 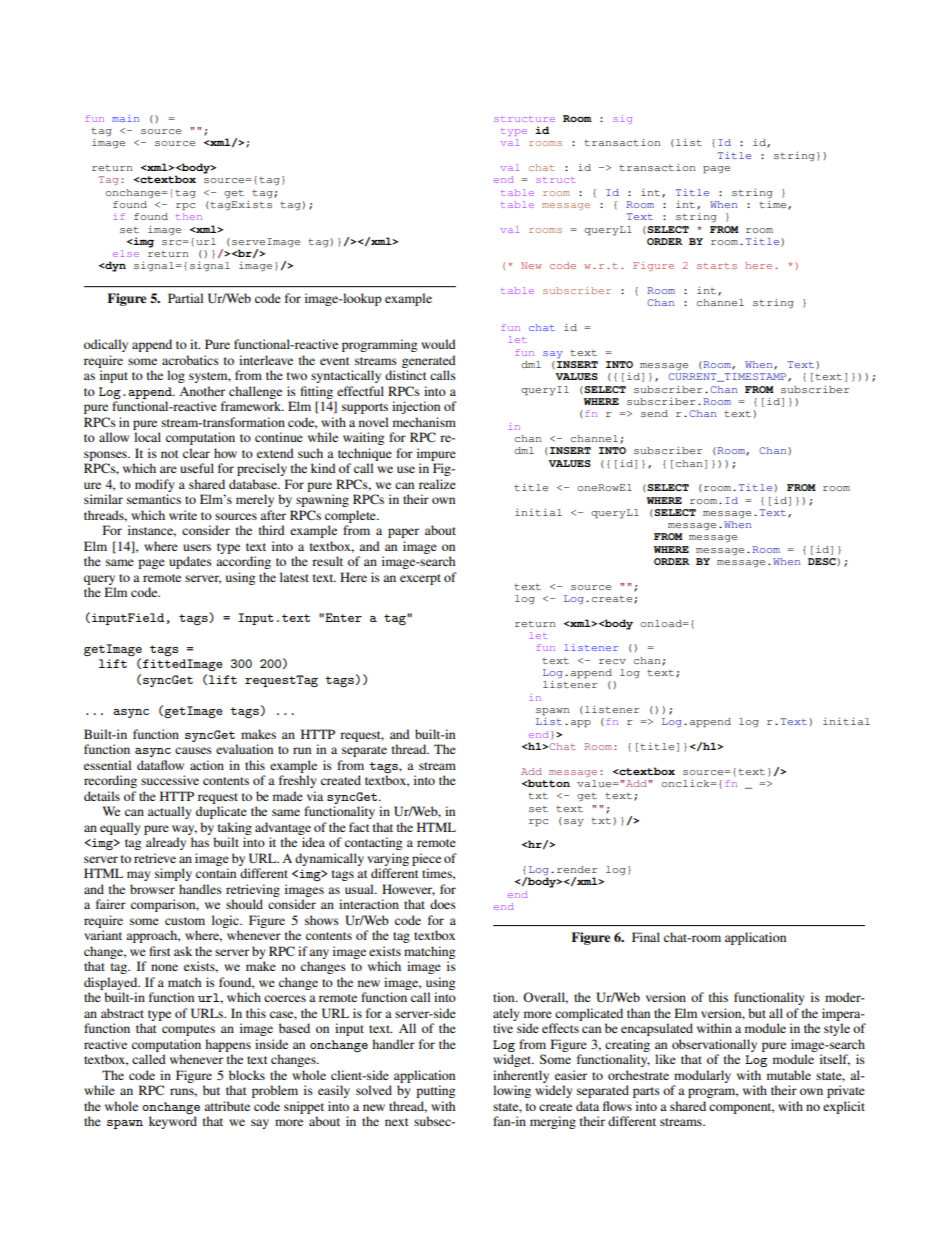 What do you see at coordinates (438, 344) in the screenshot?
I see `would` at bounding box center [438, 344].
